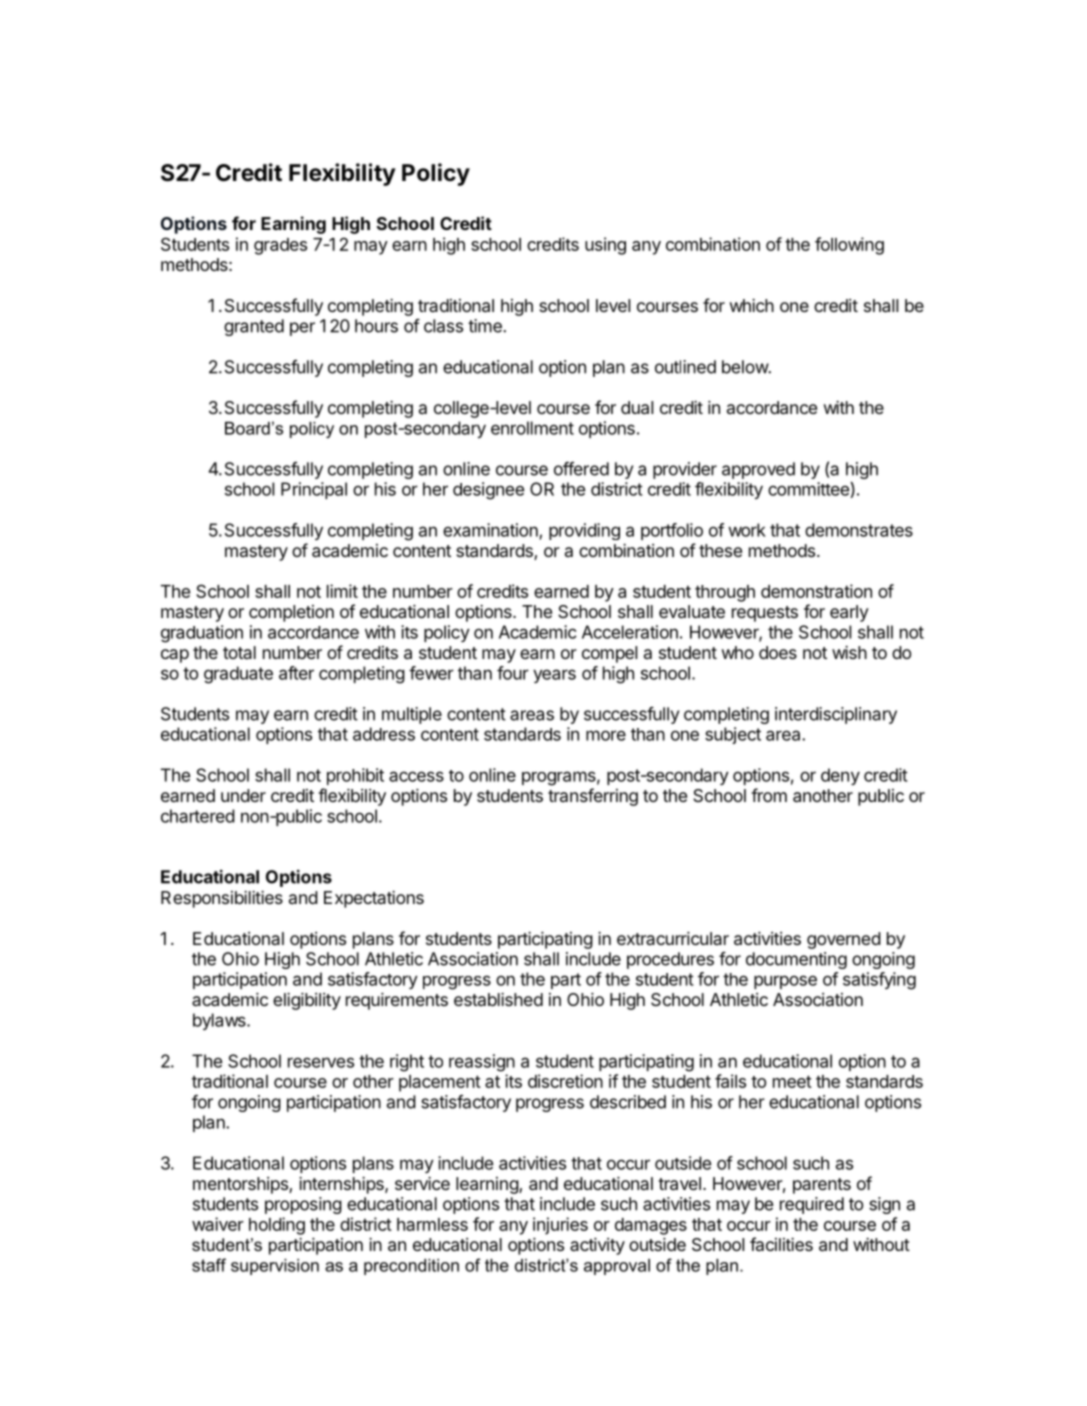 This page has height=1406, width=1087. I want to click on established, so click(498, 999).
